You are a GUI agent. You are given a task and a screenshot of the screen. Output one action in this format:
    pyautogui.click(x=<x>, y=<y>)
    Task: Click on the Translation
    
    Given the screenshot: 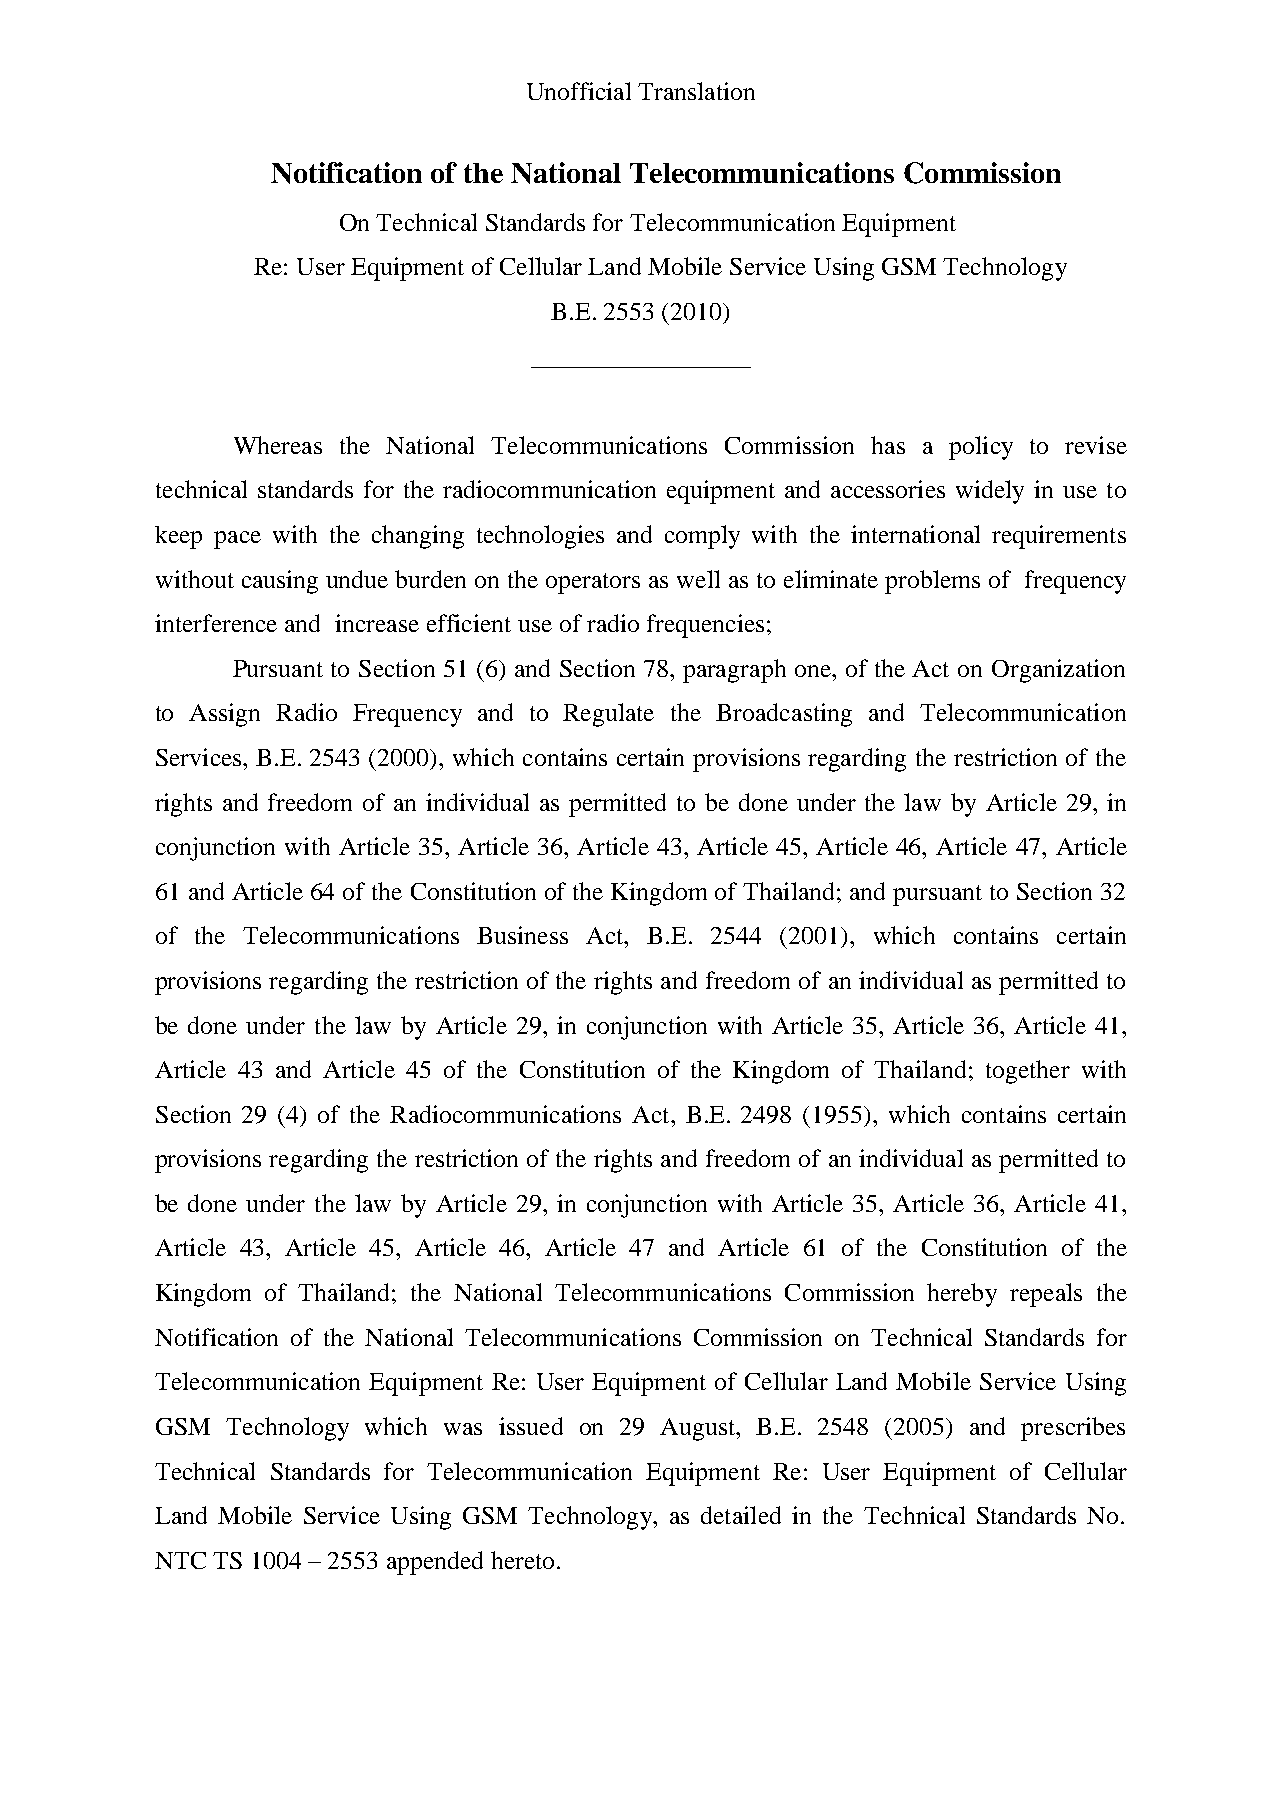 What is the action you would take?
    pyautogui.click(x=696, y=91)
